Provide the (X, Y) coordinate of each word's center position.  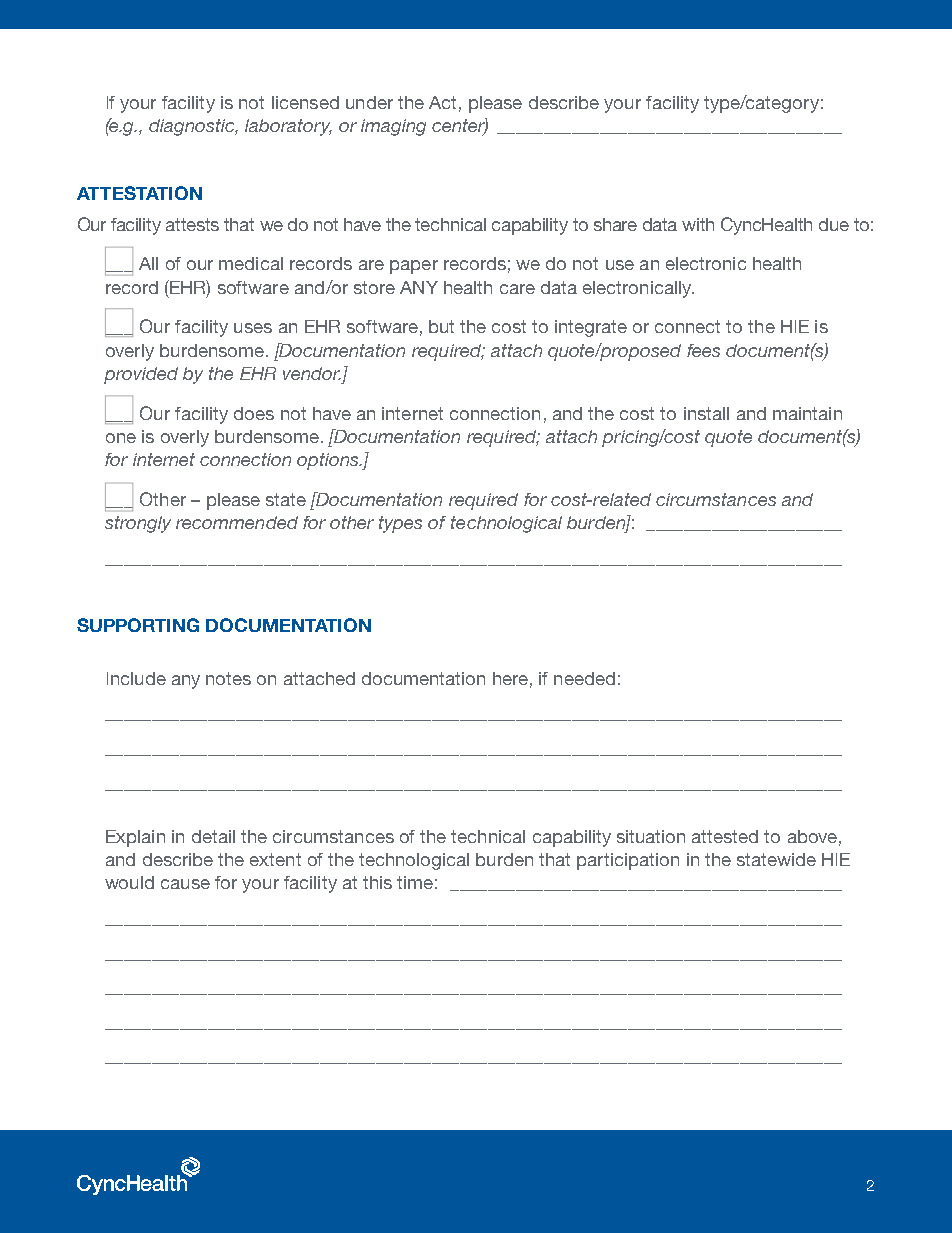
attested (725, 836)
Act (442, 102)
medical (251, 263)
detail (213, 836)
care (517, 289)
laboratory (288, 127)
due (834, 224)
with (698, 224)
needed (584, 678)
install (706, 413)
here (510, 678)
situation (651, 836)
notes (228, 678)
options (329, 461)
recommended (237, 522)
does (254, 413)
